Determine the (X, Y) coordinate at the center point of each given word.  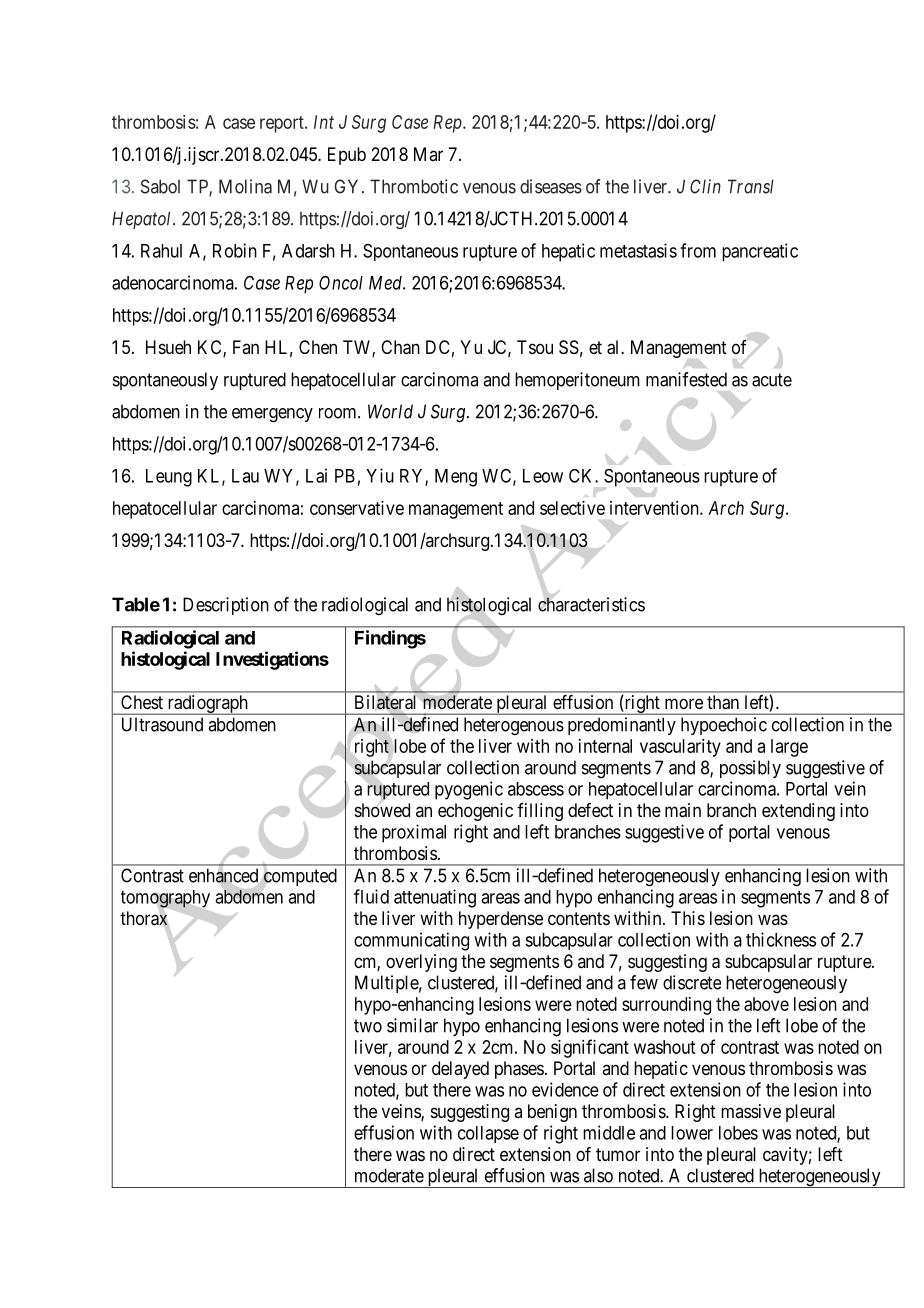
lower (692, 1133)
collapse (488, 1134)
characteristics (591, 604)
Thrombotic (414, 186)
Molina (245, 186)
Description (226, 606)
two (368, 1026)
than (723, 702)
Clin (705, 186)
